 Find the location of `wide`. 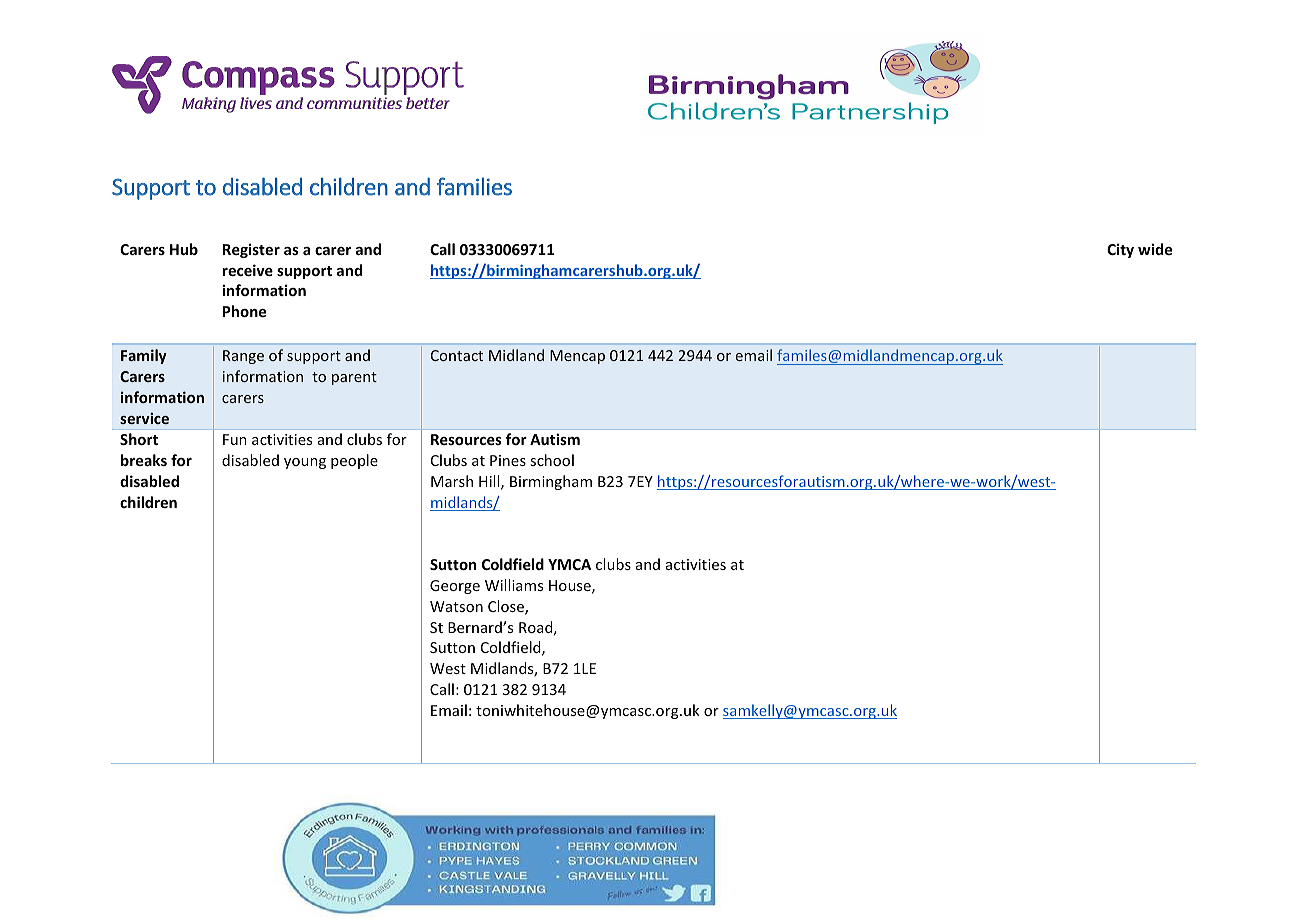

wide is located at coordinates (1155, 249).
